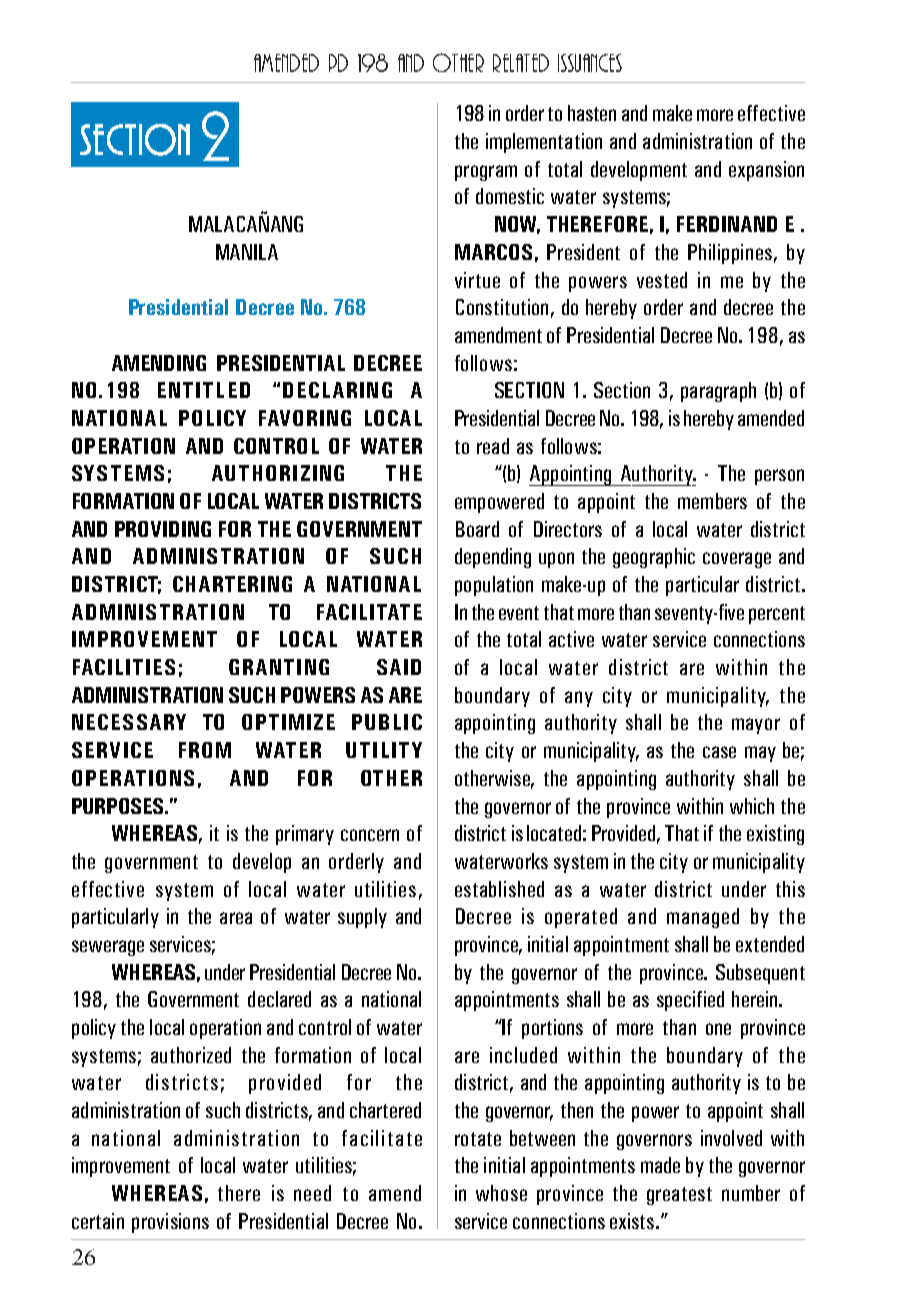 The height and width of the page is (1308, 924). What do you see at coordinates (204, 390) in the page?
I see `ENTITLED` at bounding box center [204, 390].
